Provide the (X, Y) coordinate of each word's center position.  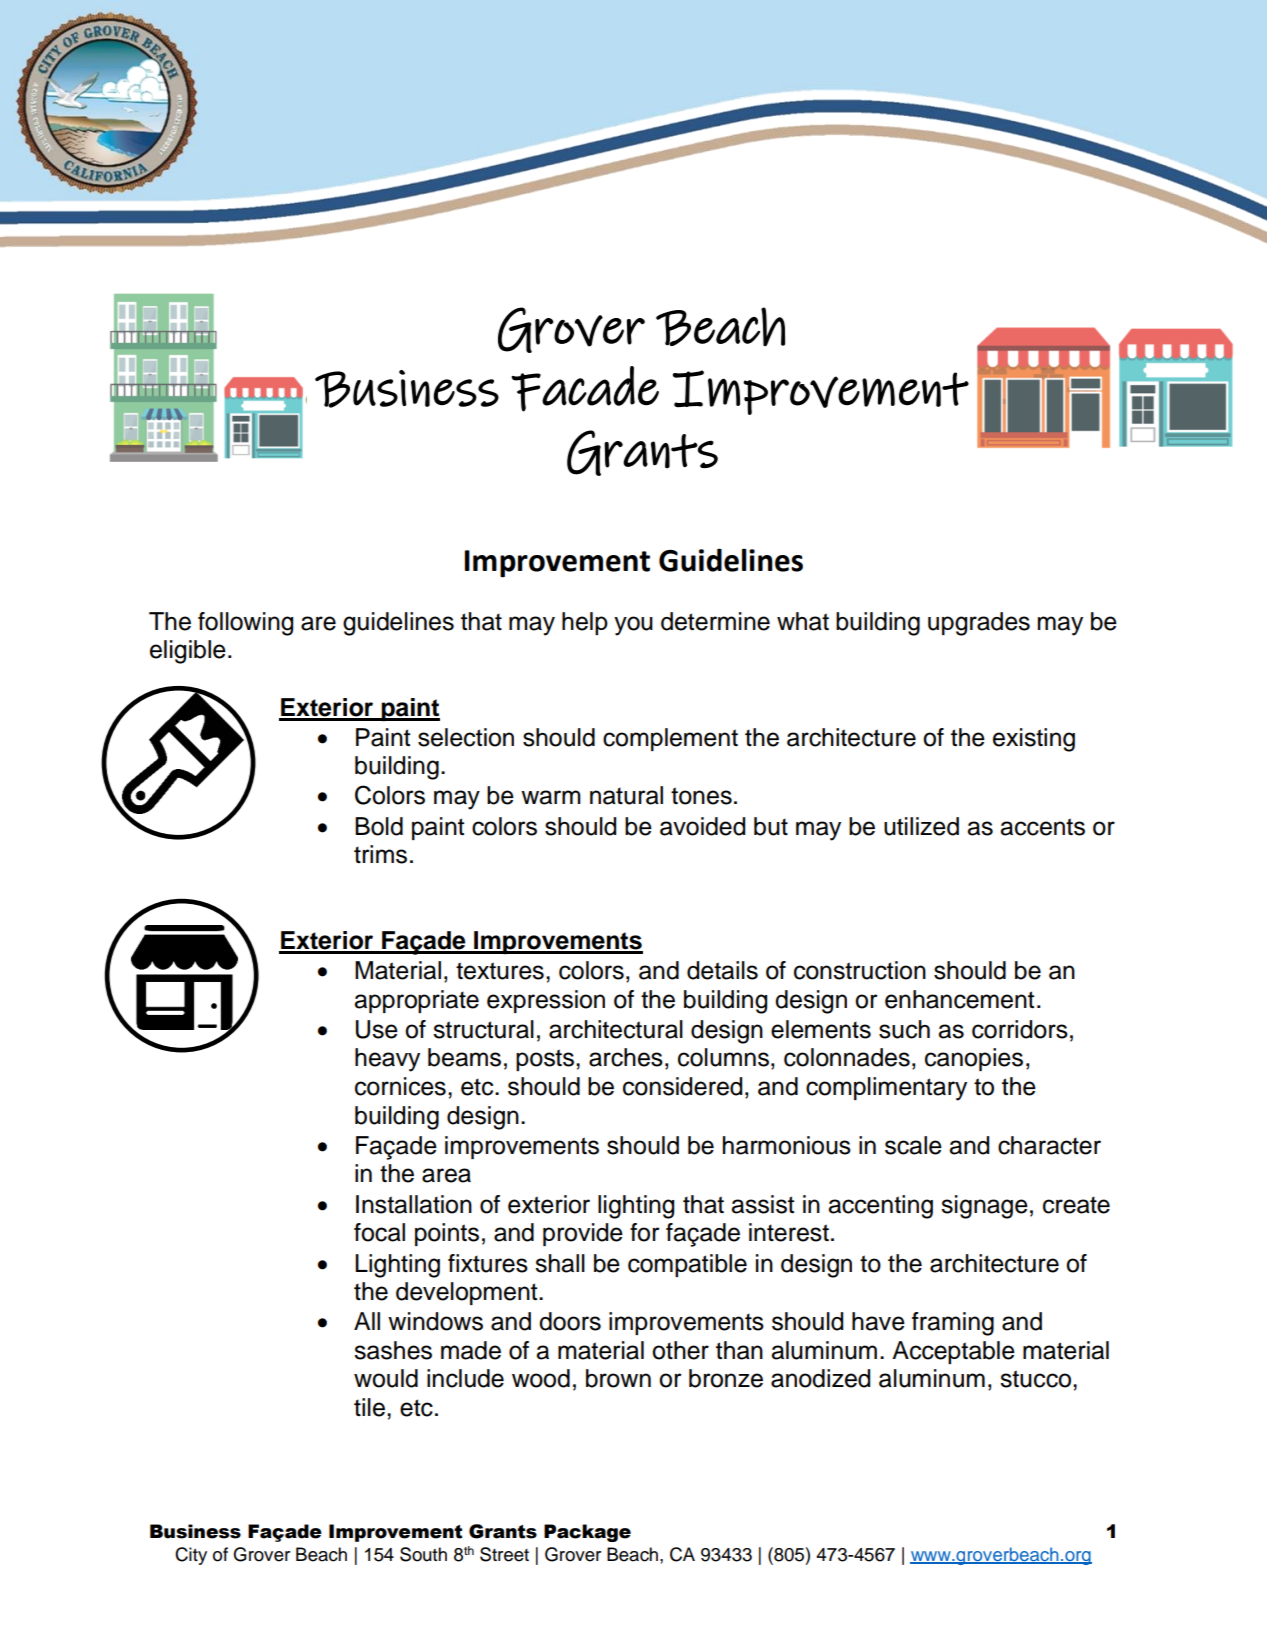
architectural (616, 1029)
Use (377, 1029)
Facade (585, 389)
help (585, 623)
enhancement (959, 999)
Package (587, 1533)
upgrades (979, 624)
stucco (1037, 1379)
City (191, 1556)
